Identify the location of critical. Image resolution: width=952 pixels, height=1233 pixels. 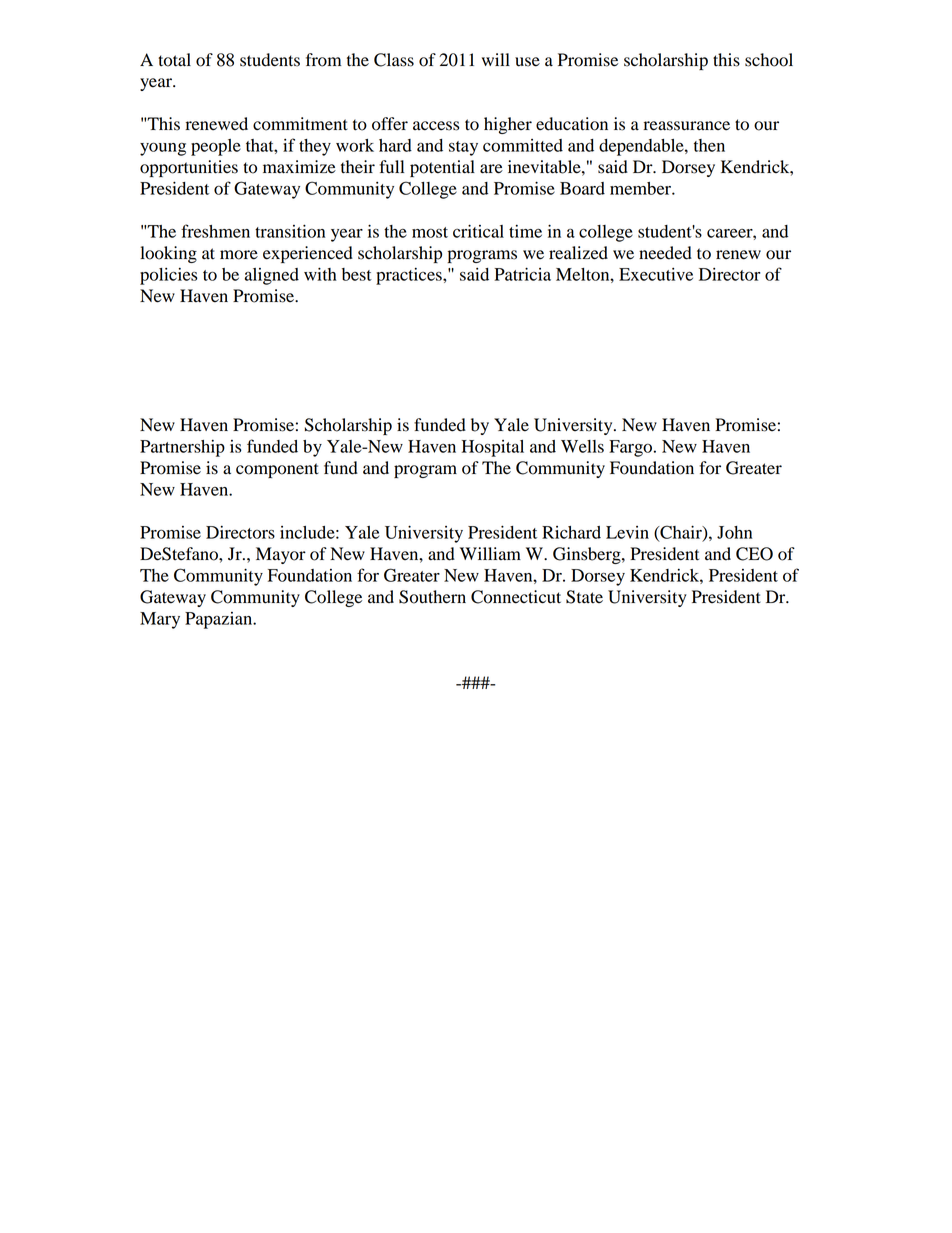
(478, 231).
